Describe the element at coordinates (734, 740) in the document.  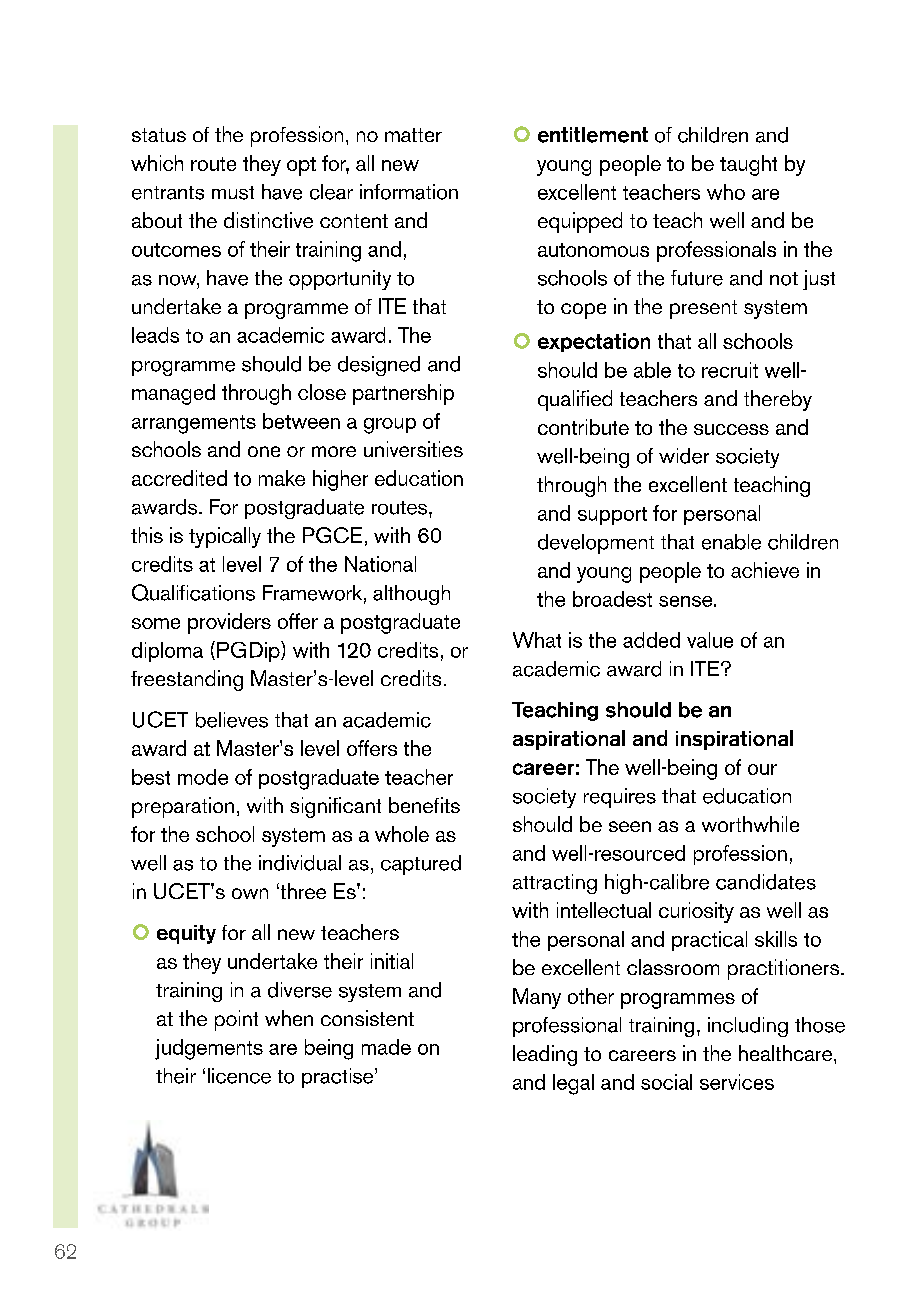
I see `inspirational` at that location.
